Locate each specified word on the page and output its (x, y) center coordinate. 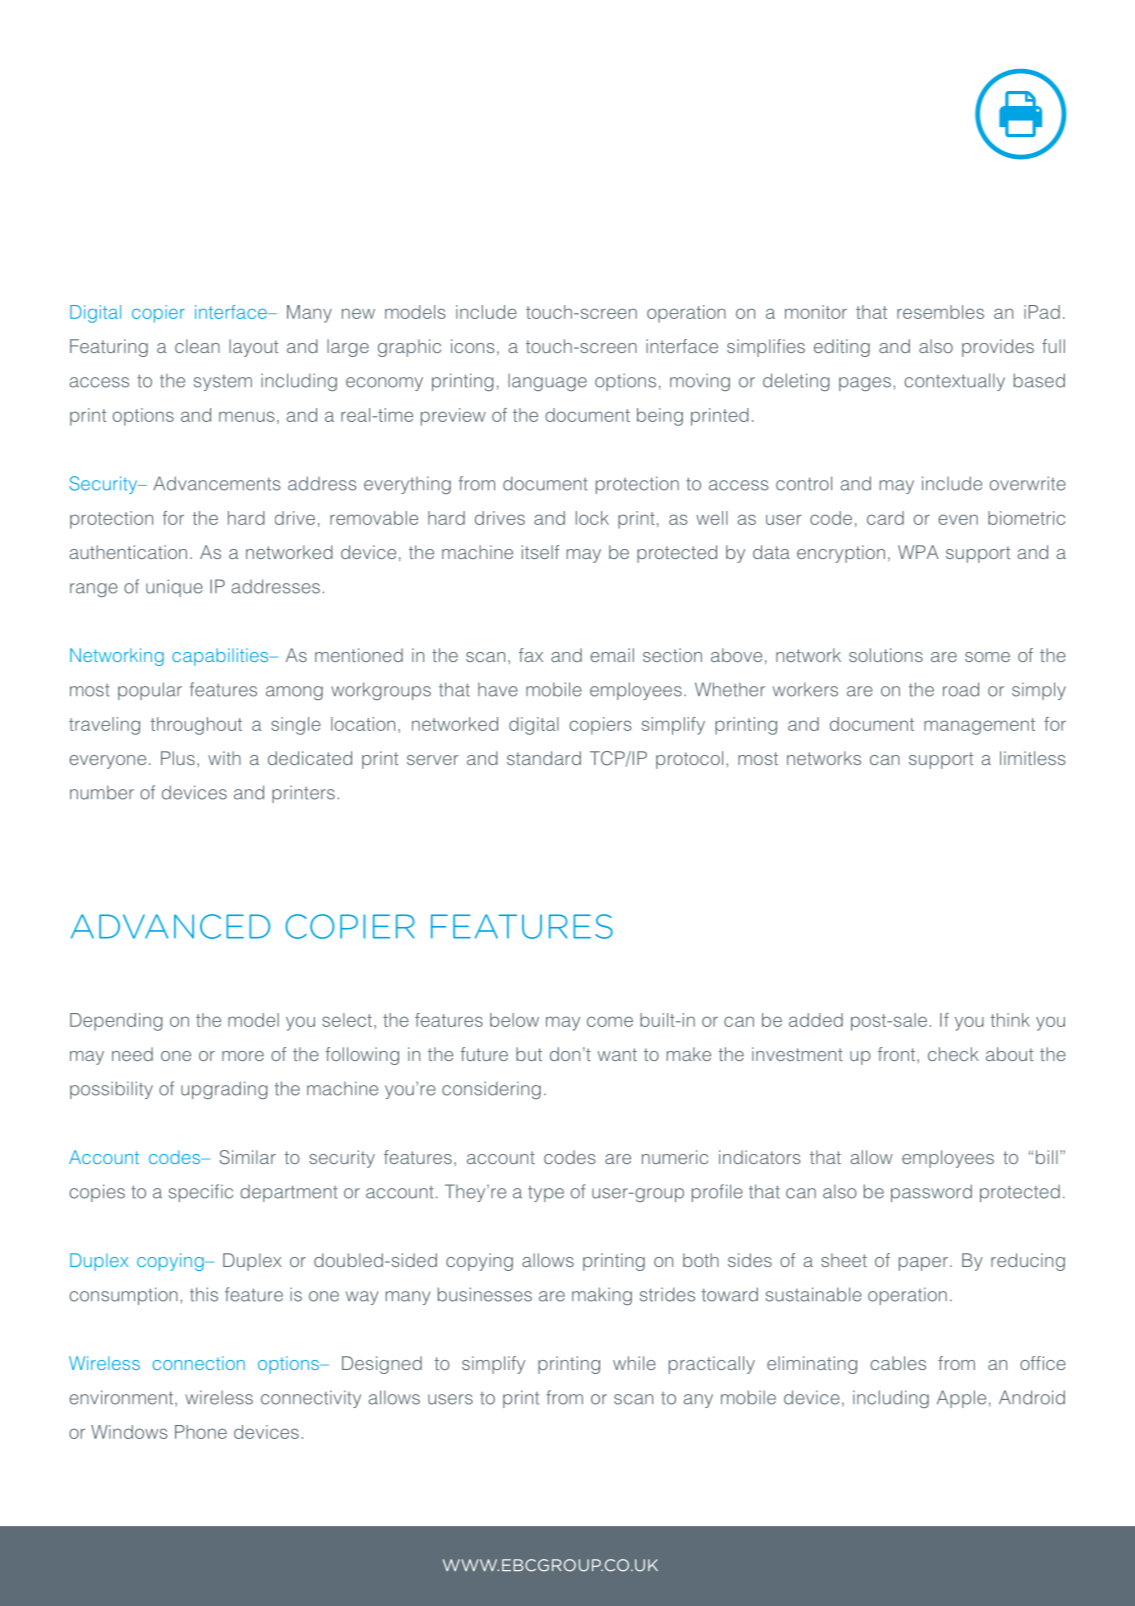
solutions (886, 655)
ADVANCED (170, 926)
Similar (247, 1157)
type (546, 1194)
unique (174, 588)
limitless (1033, 758)
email (612, 655)
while (634, 1363)
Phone (201, 1432)
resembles (940, 312)
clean (197, 346)
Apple (961, 1399)
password (931, 1193)
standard (544, 758)
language (547, 382)
